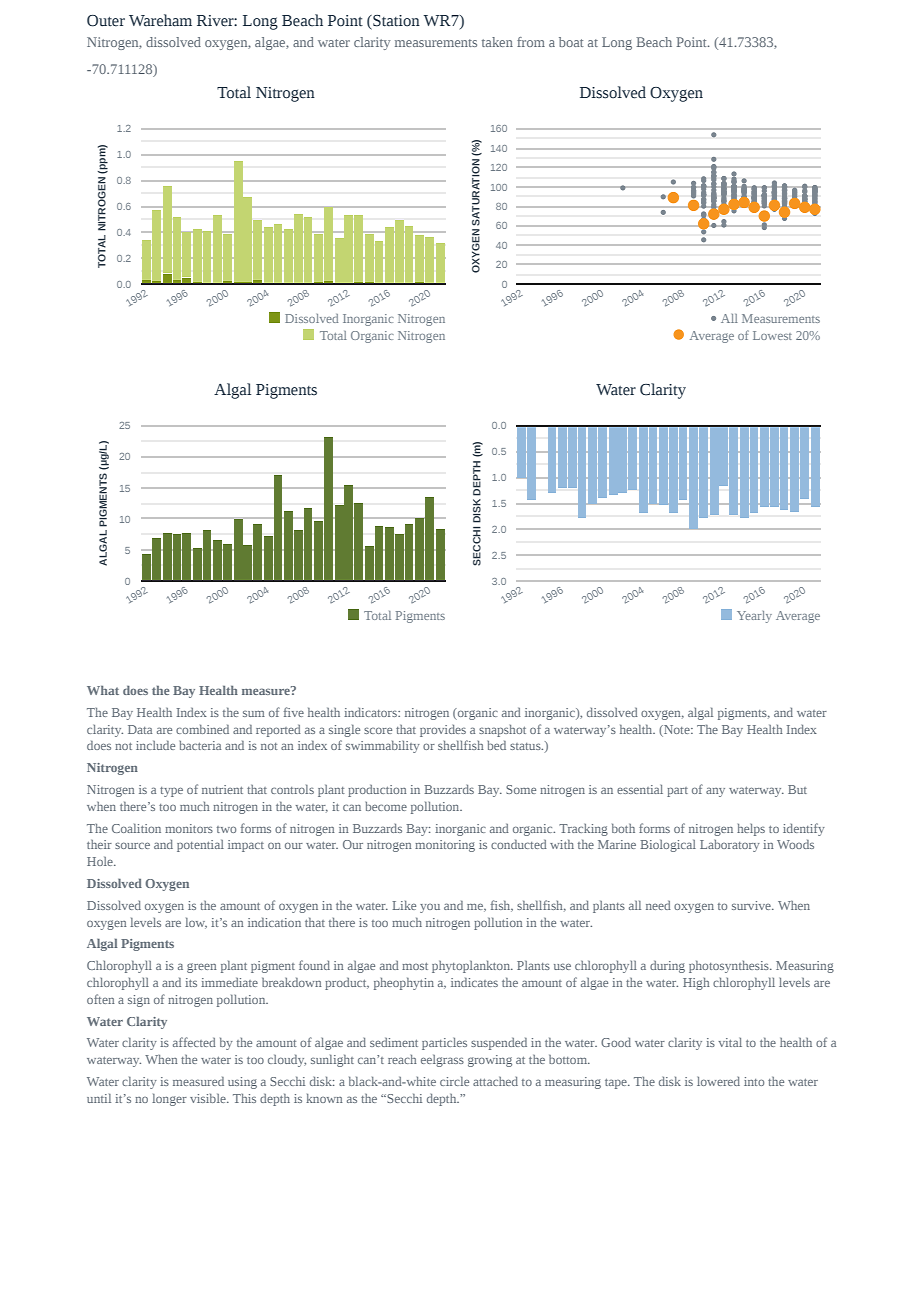 The height and width of the document is (1308, 924). I want to click on Note, so click(677, 729).
